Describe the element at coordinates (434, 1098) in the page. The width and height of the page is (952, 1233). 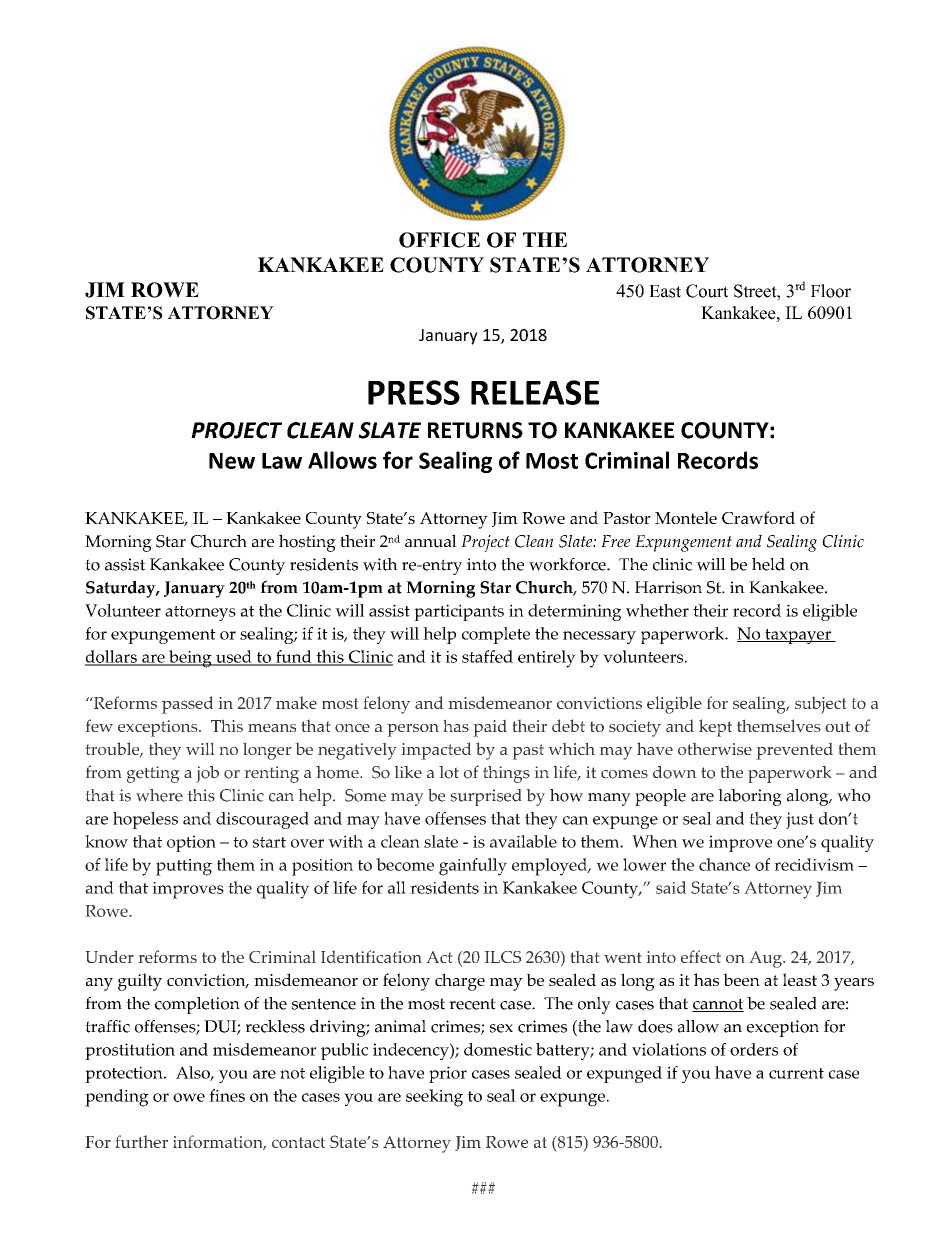
I see `seeking` at that location.
